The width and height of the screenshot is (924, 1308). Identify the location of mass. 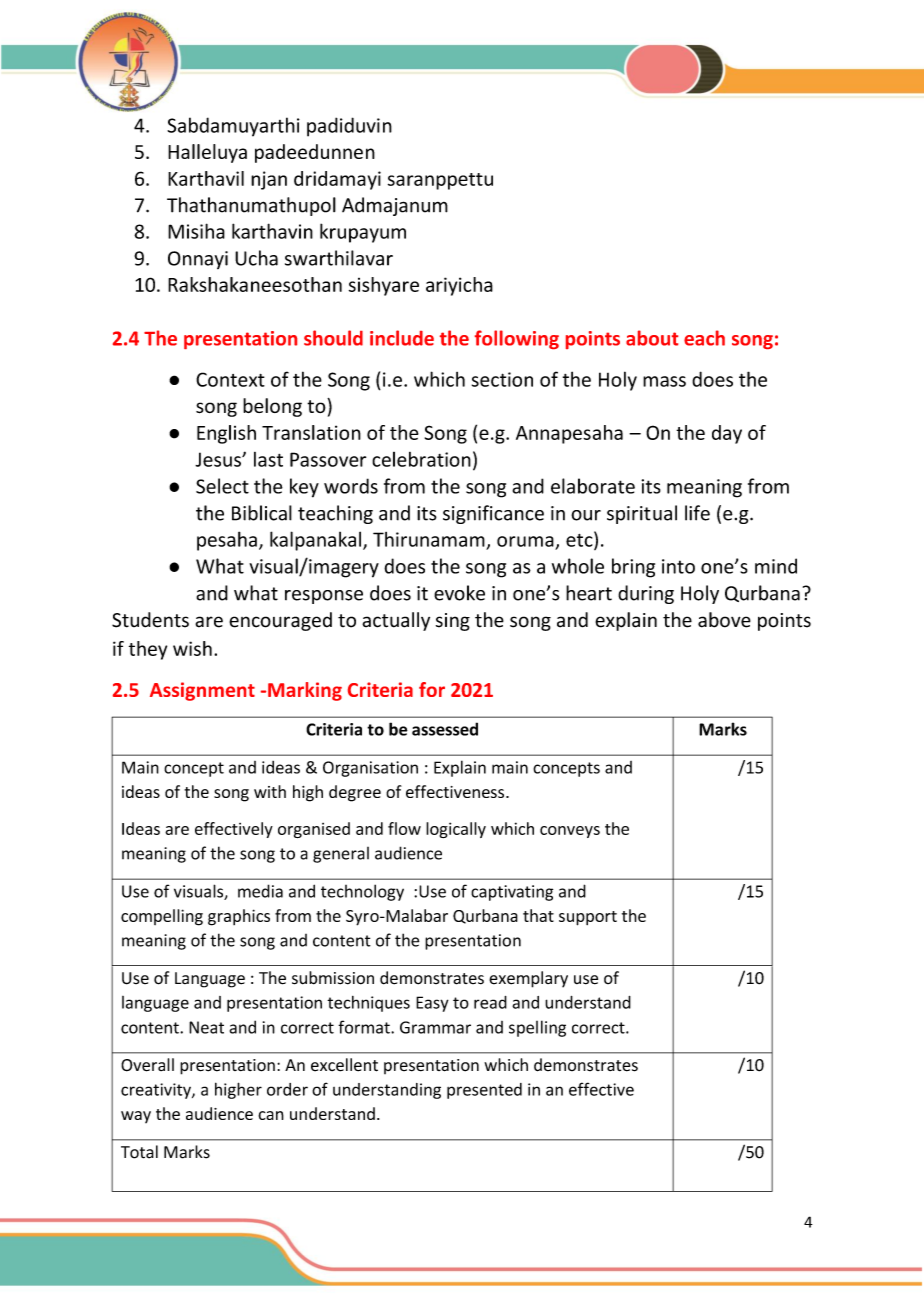
(664, 381).
